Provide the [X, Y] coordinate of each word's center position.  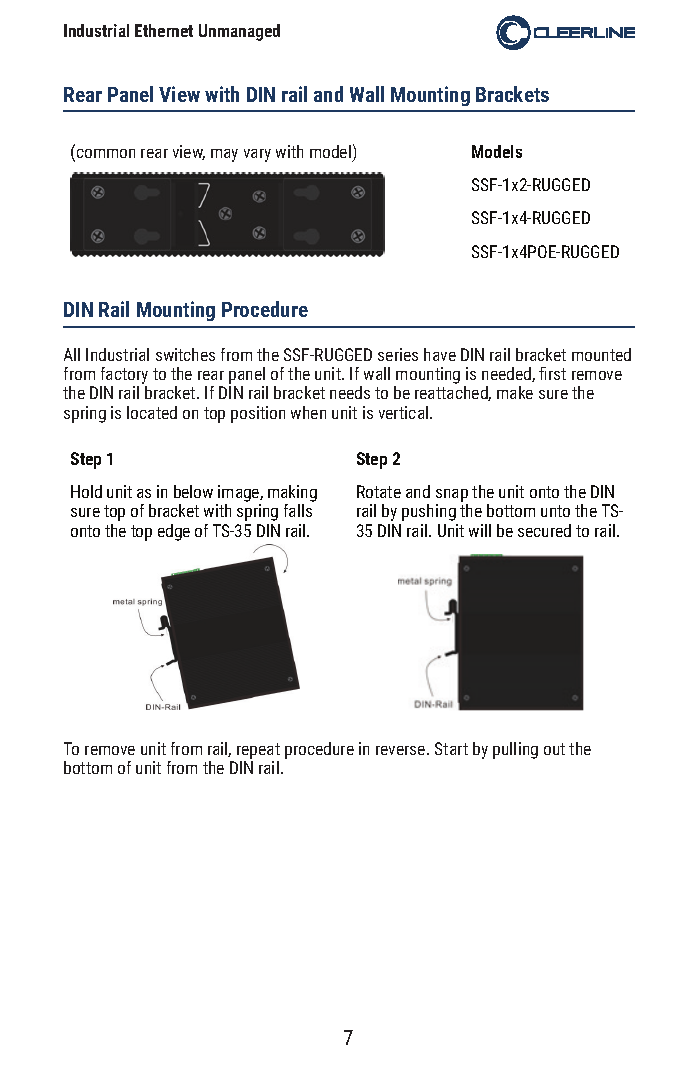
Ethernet [164, 30]
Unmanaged [239, 32]
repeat [258, 752]
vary [257, 155]
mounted [601, 354]
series [398, 354]
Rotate [379, 491]
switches [185, 354]
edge [174, 532]
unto [555, 511]
